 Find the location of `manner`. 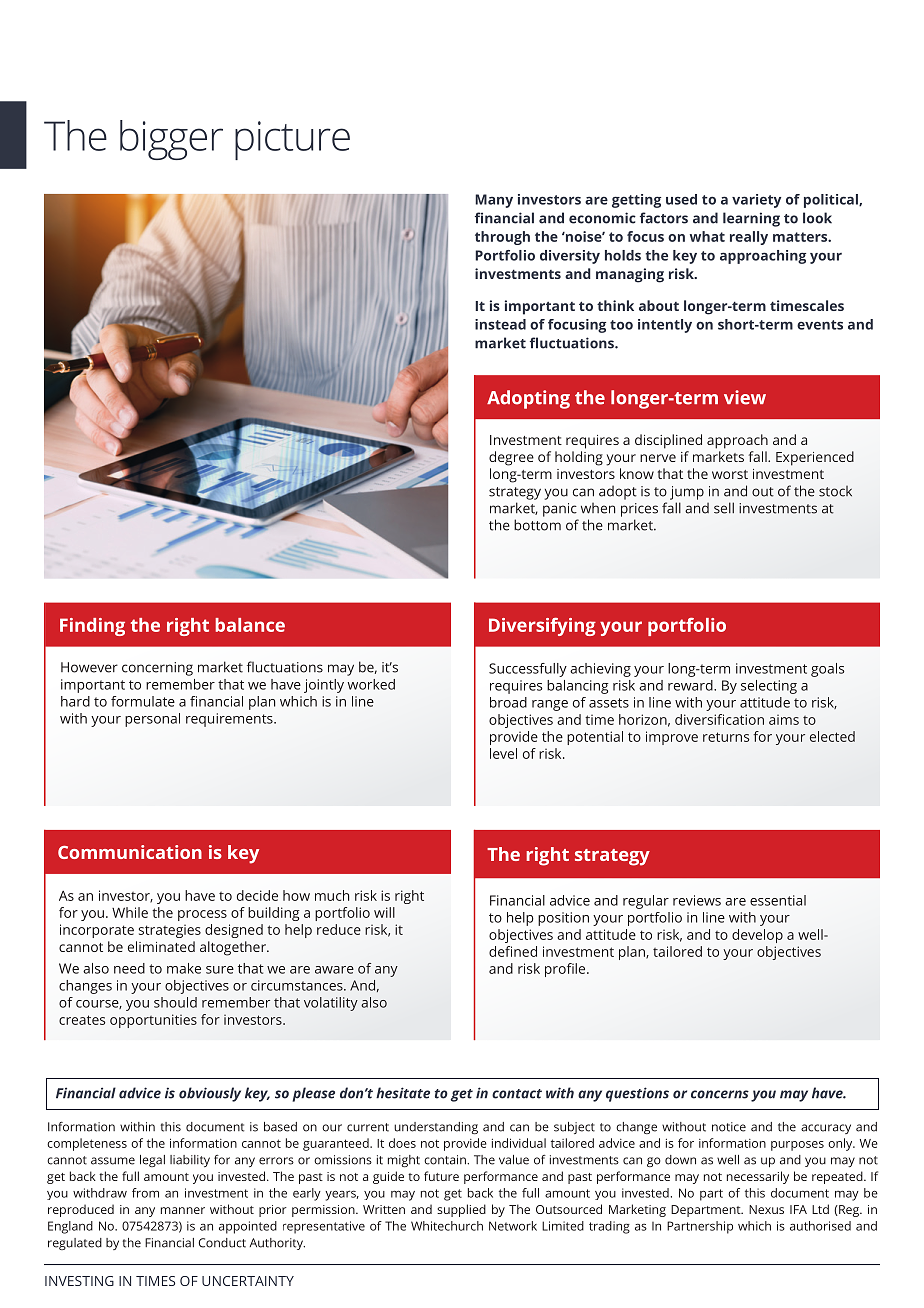

manner is located at coordinates (183, 1210).
